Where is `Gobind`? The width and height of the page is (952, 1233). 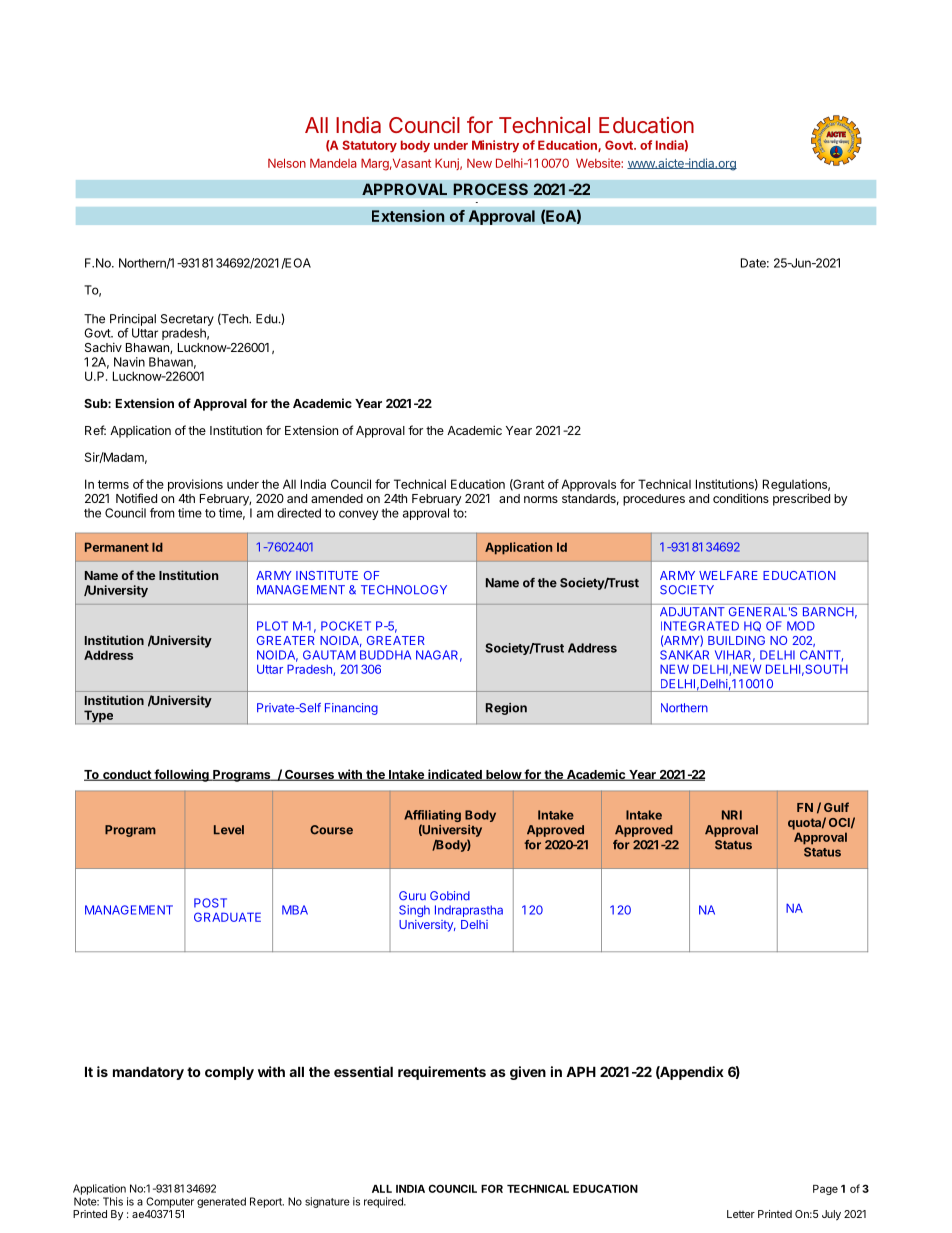
Gobind is located at coordinates (450, 896).
